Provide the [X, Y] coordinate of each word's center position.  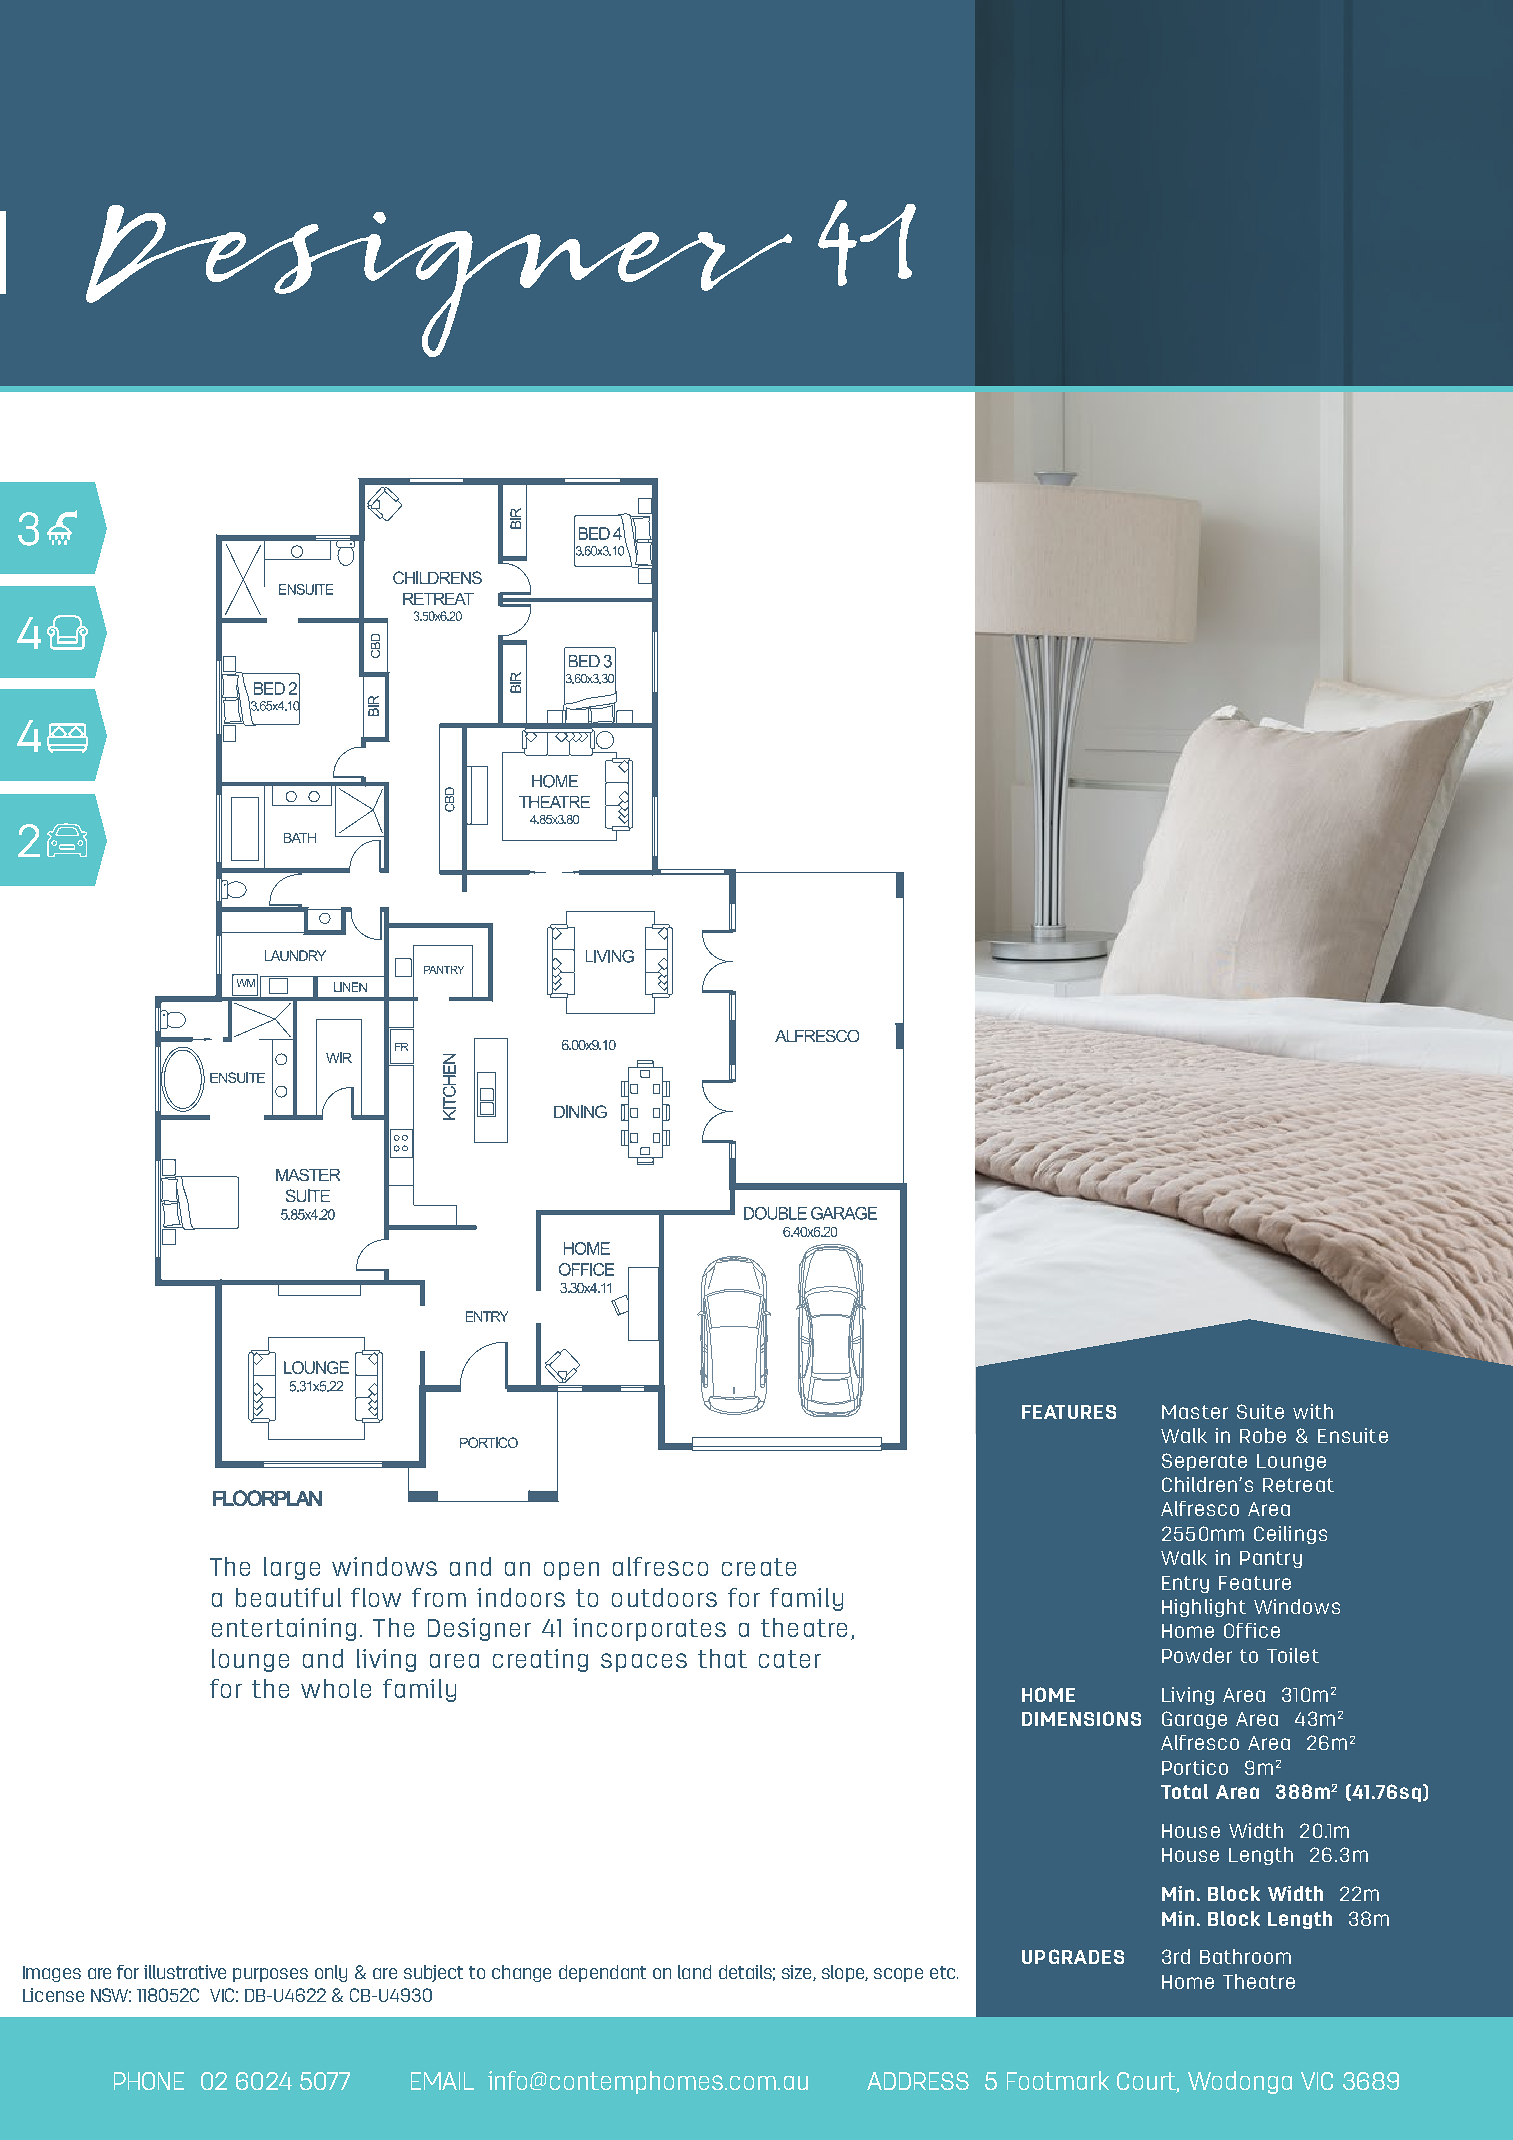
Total [1184, 1791]
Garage [1194, 1720]
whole [336, 1688]
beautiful [288, 1597]
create [759, 1567]
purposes [270, 1975]
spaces [644, 1662]
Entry [1185, 1584]
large [292, 1568]
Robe [1263, 1435]
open [571, 1571]
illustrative [185, 1972]
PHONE [149, 2081]
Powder [1197, 1655]
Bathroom [1245, 1956]
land [694, 1972]
